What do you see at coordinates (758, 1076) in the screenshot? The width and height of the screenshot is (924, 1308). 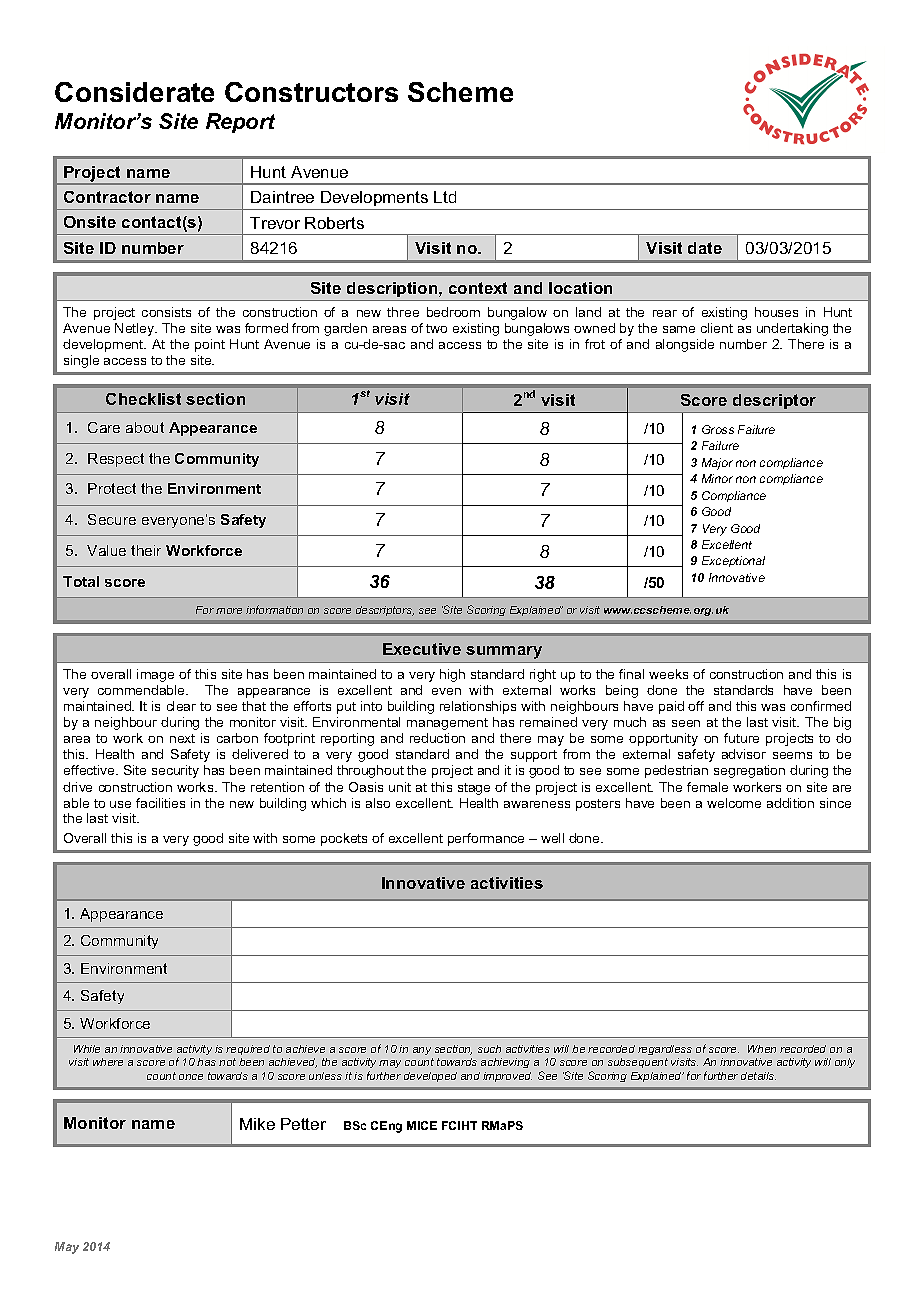 I see `details` at bounding box center [758, 1076].
